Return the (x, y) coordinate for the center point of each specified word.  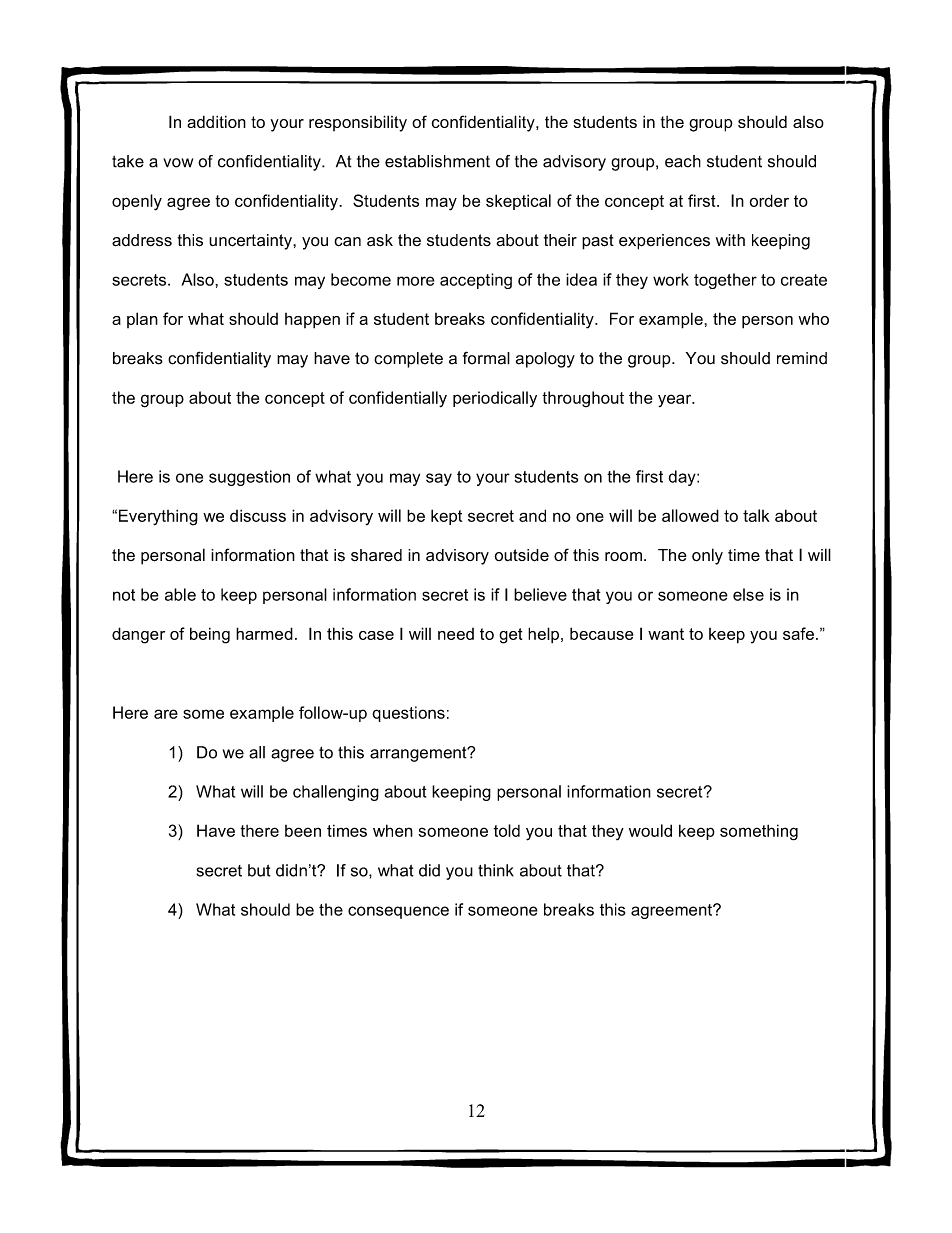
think (496, 870)
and (532, 515)
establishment (437, 161)
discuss (258, 515)
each (683, 161)
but (259, 870)
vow (178, 163)
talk (756, 515)
